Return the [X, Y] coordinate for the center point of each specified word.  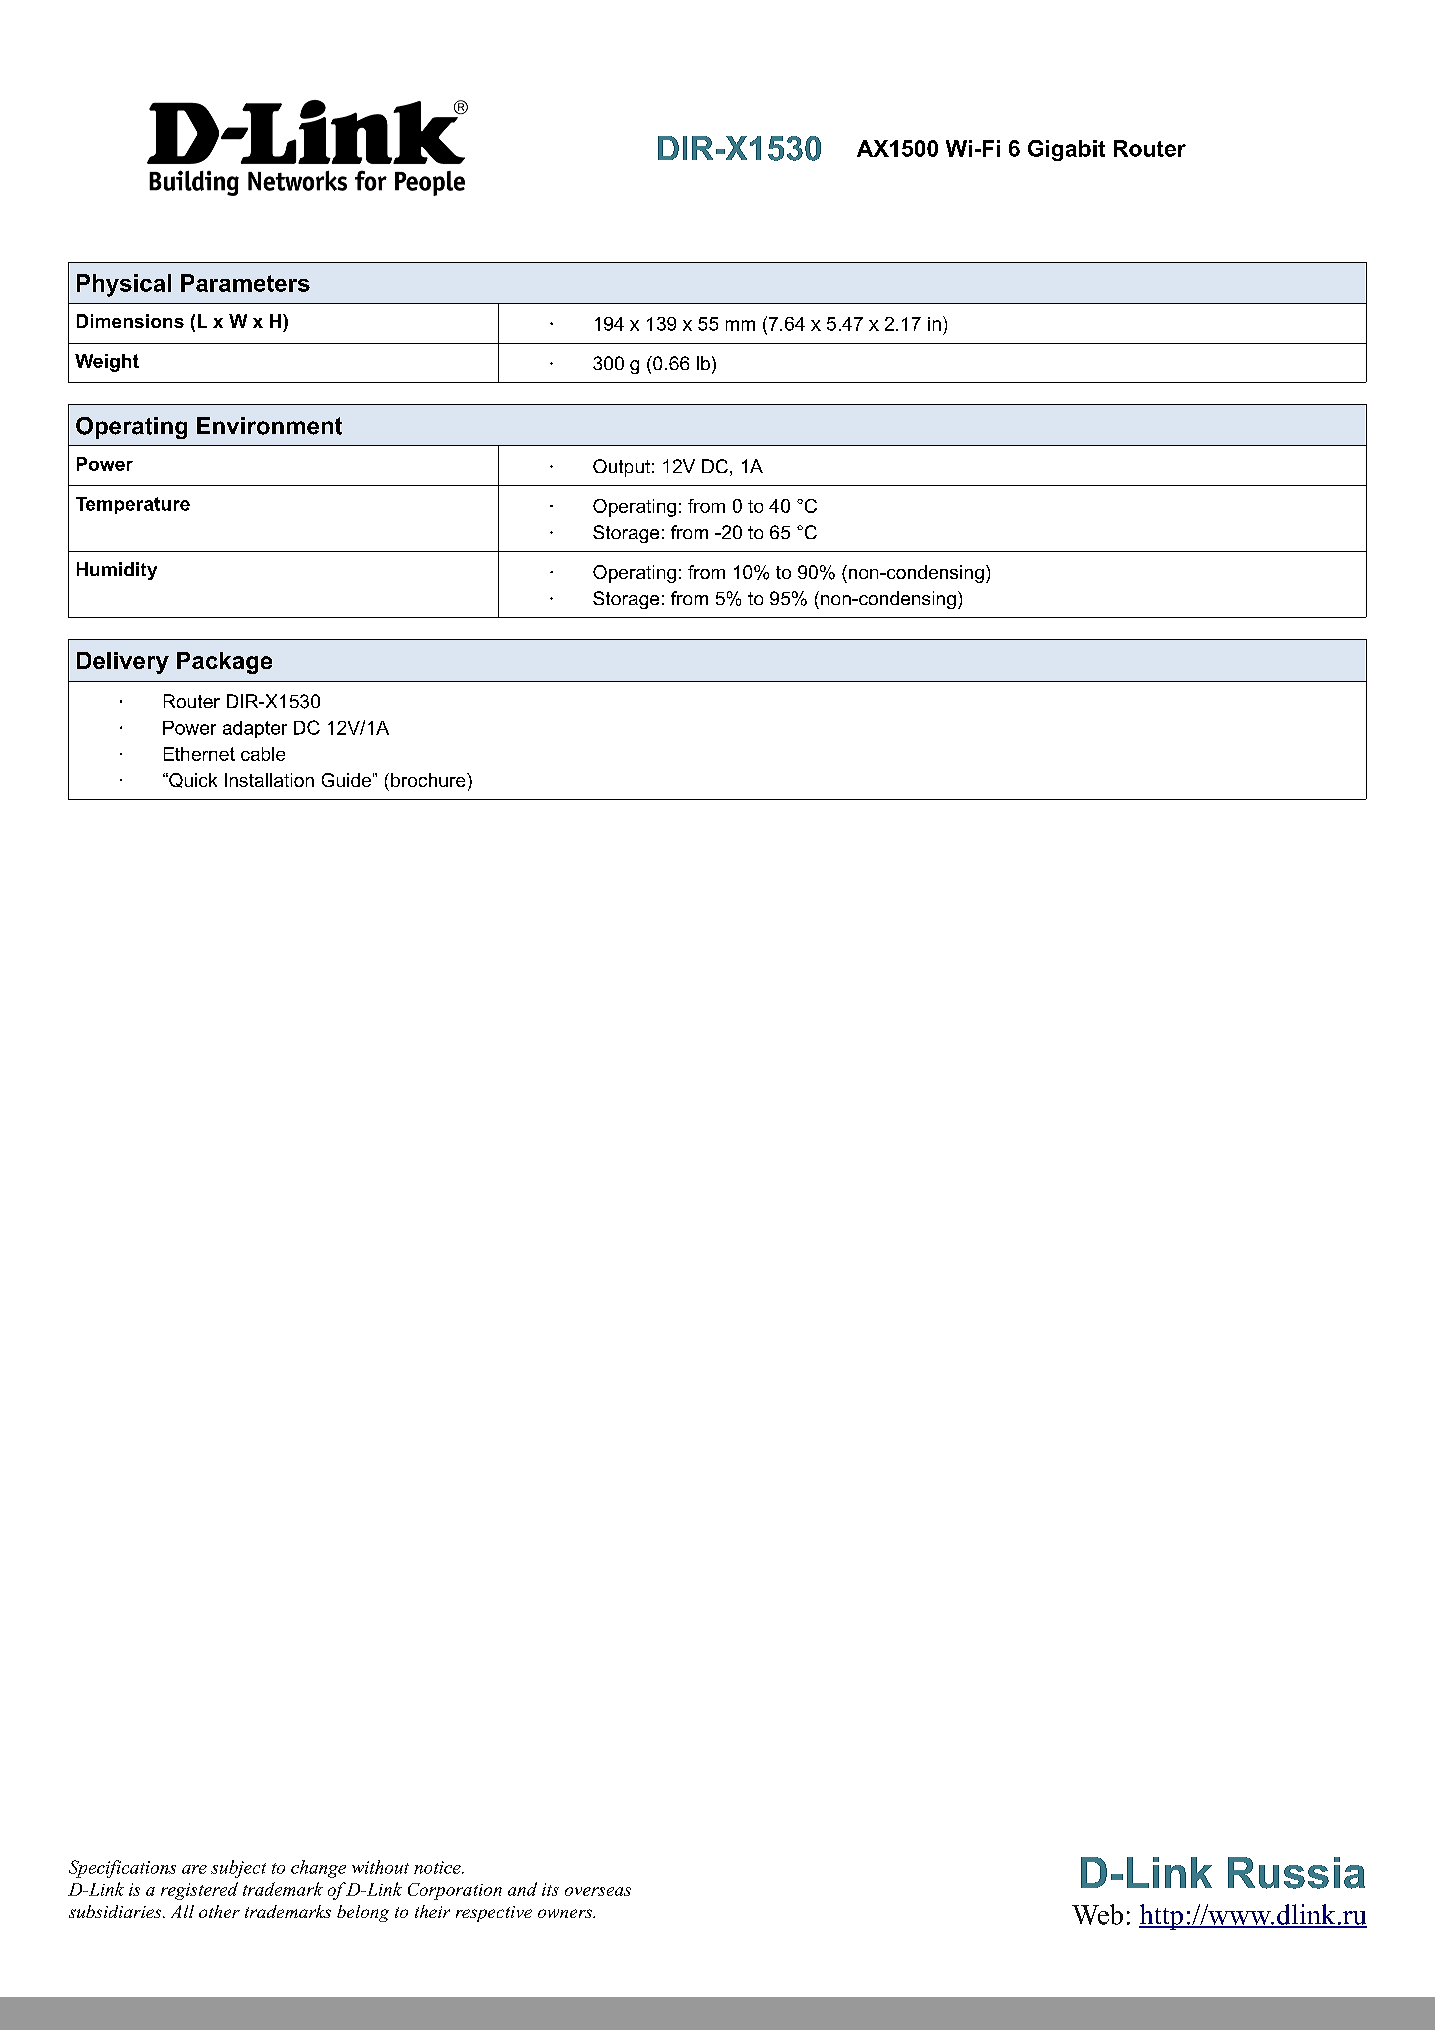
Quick [192, 780]
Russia [1296, 1873]
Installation [269, 780]
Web [1097, 1914]
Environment [269, 426]
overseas [598, 1891]
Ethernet [199, 754]
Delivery [123, 663]
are [194, 1869]
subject [238, 1869]
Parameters [245, 283]
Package [224, 663]
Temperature [133, 505]
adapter [255, 729]
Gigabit [1066, 150]
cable [263, 754]
